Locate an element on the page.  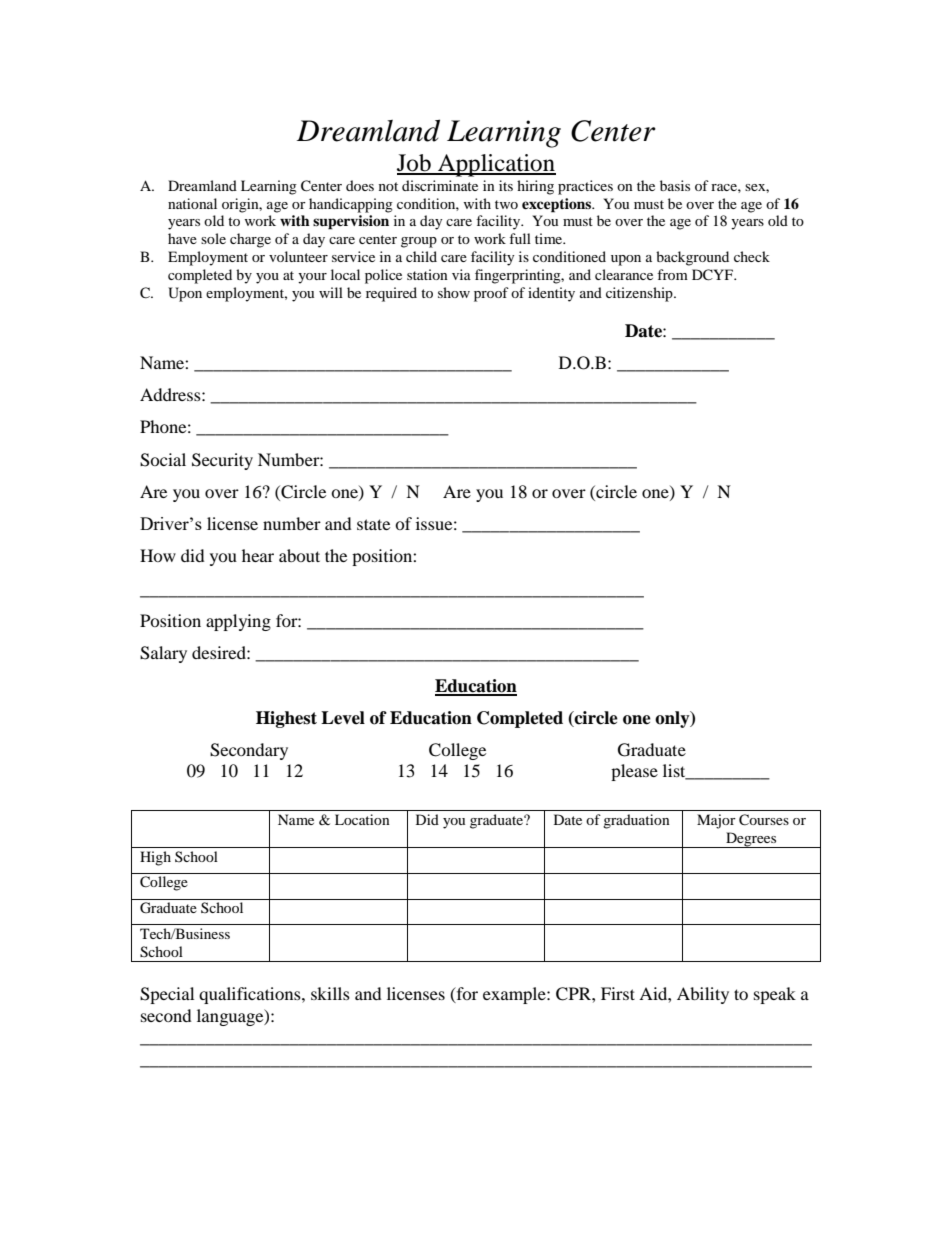
discriminate is located at coordinates (440, 185).
